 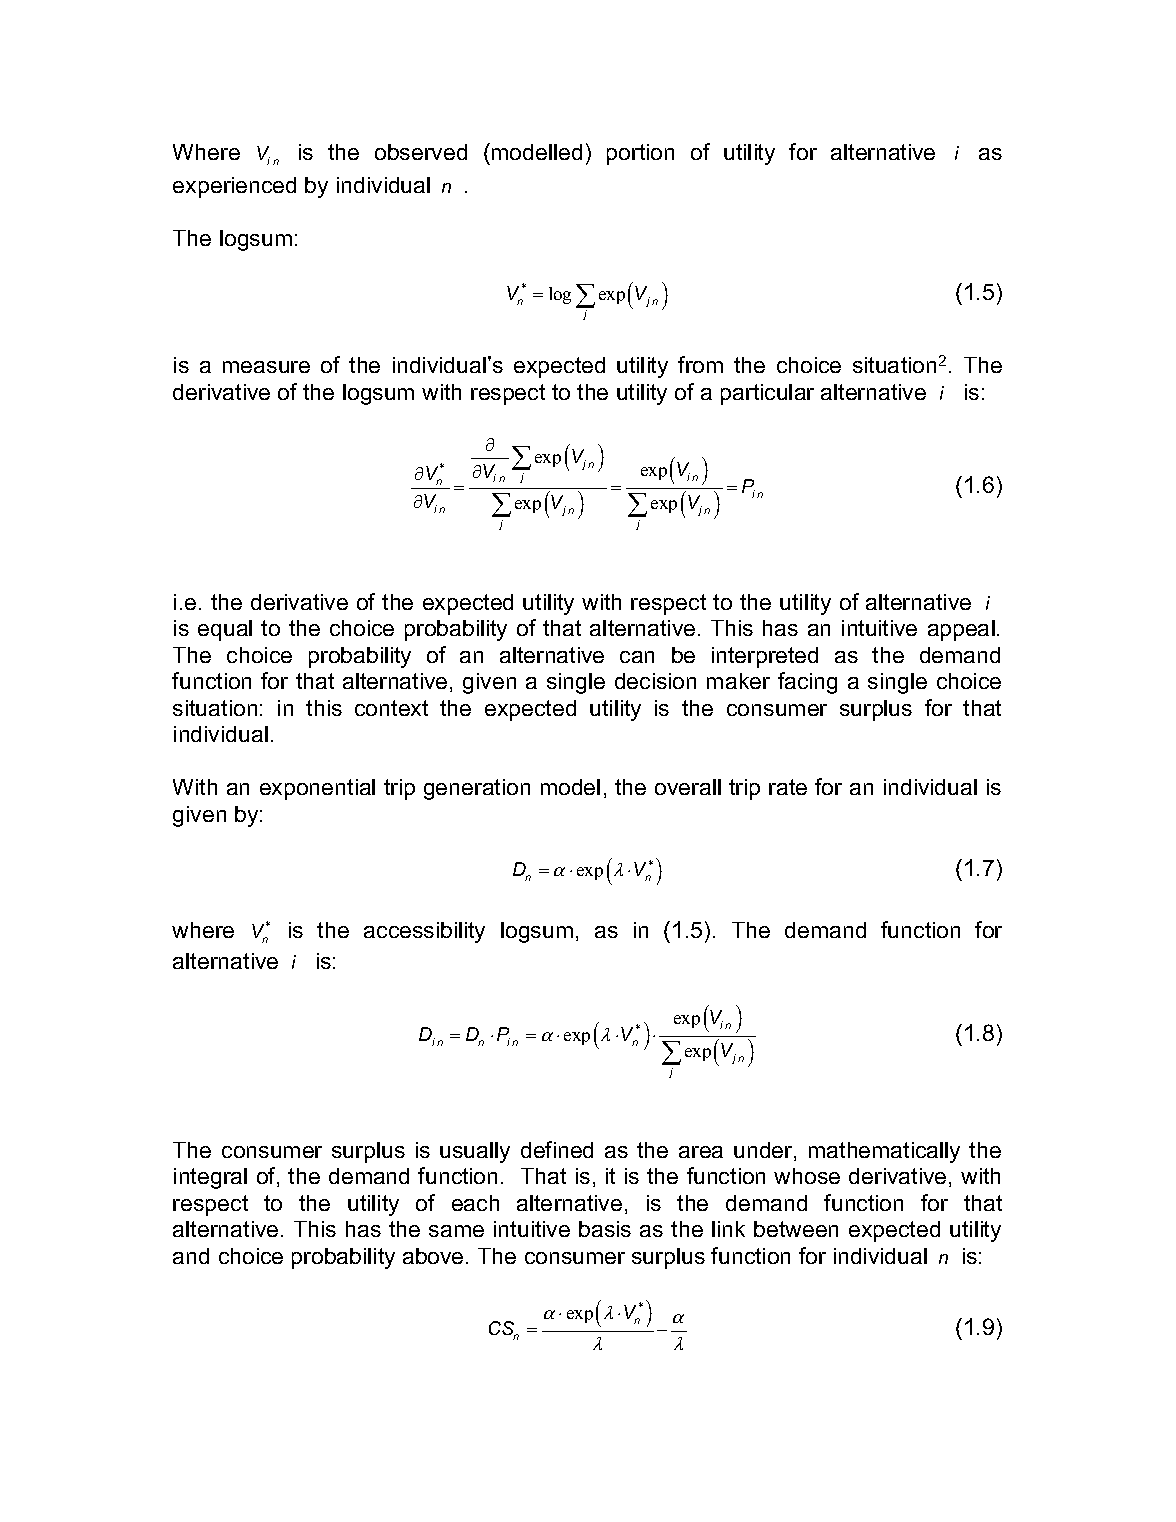 I want to click on from, so click(x=700, y=364).
